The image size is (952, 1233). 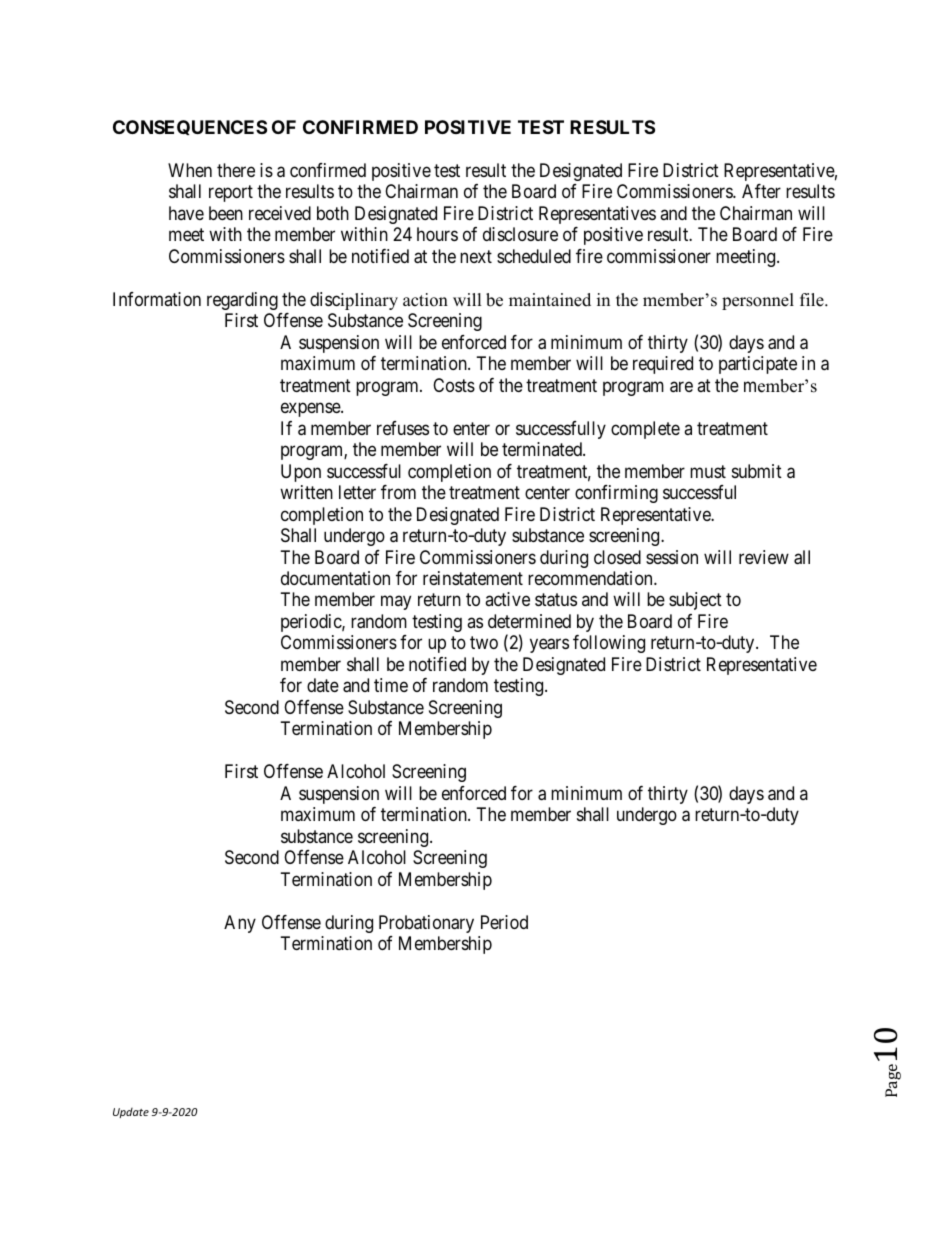 What do you see at coordinates (454, 385) in the page?
I see `Costs` at bounding box center [454, 385].
